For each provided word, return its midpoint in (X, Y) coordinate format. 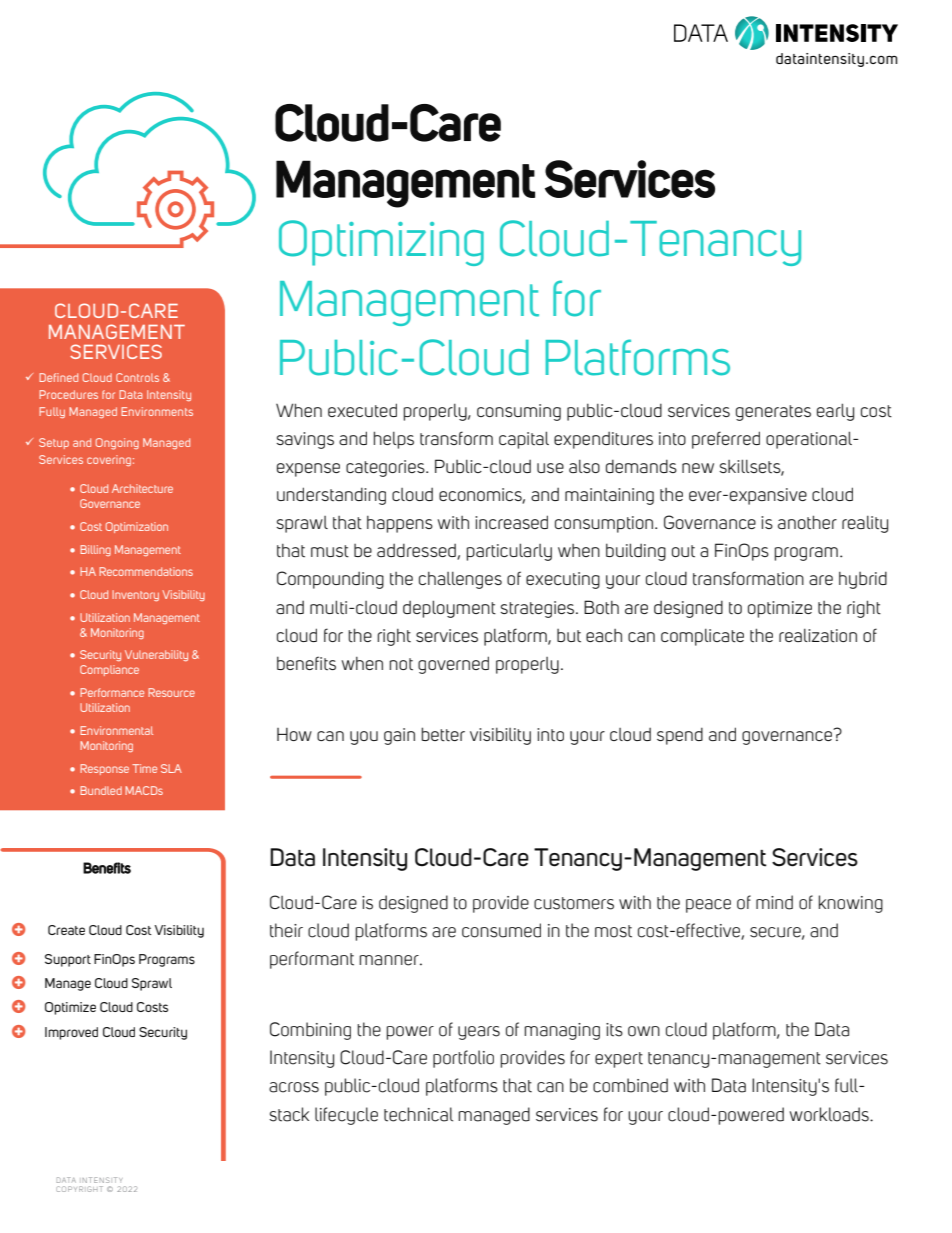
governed (453, 665)
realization (818, 636)
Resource (171, 692)
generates (773, 413)
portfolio (463, 1059)
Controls (137, 377)
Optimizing (381, 243)
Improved (71, 1033)
